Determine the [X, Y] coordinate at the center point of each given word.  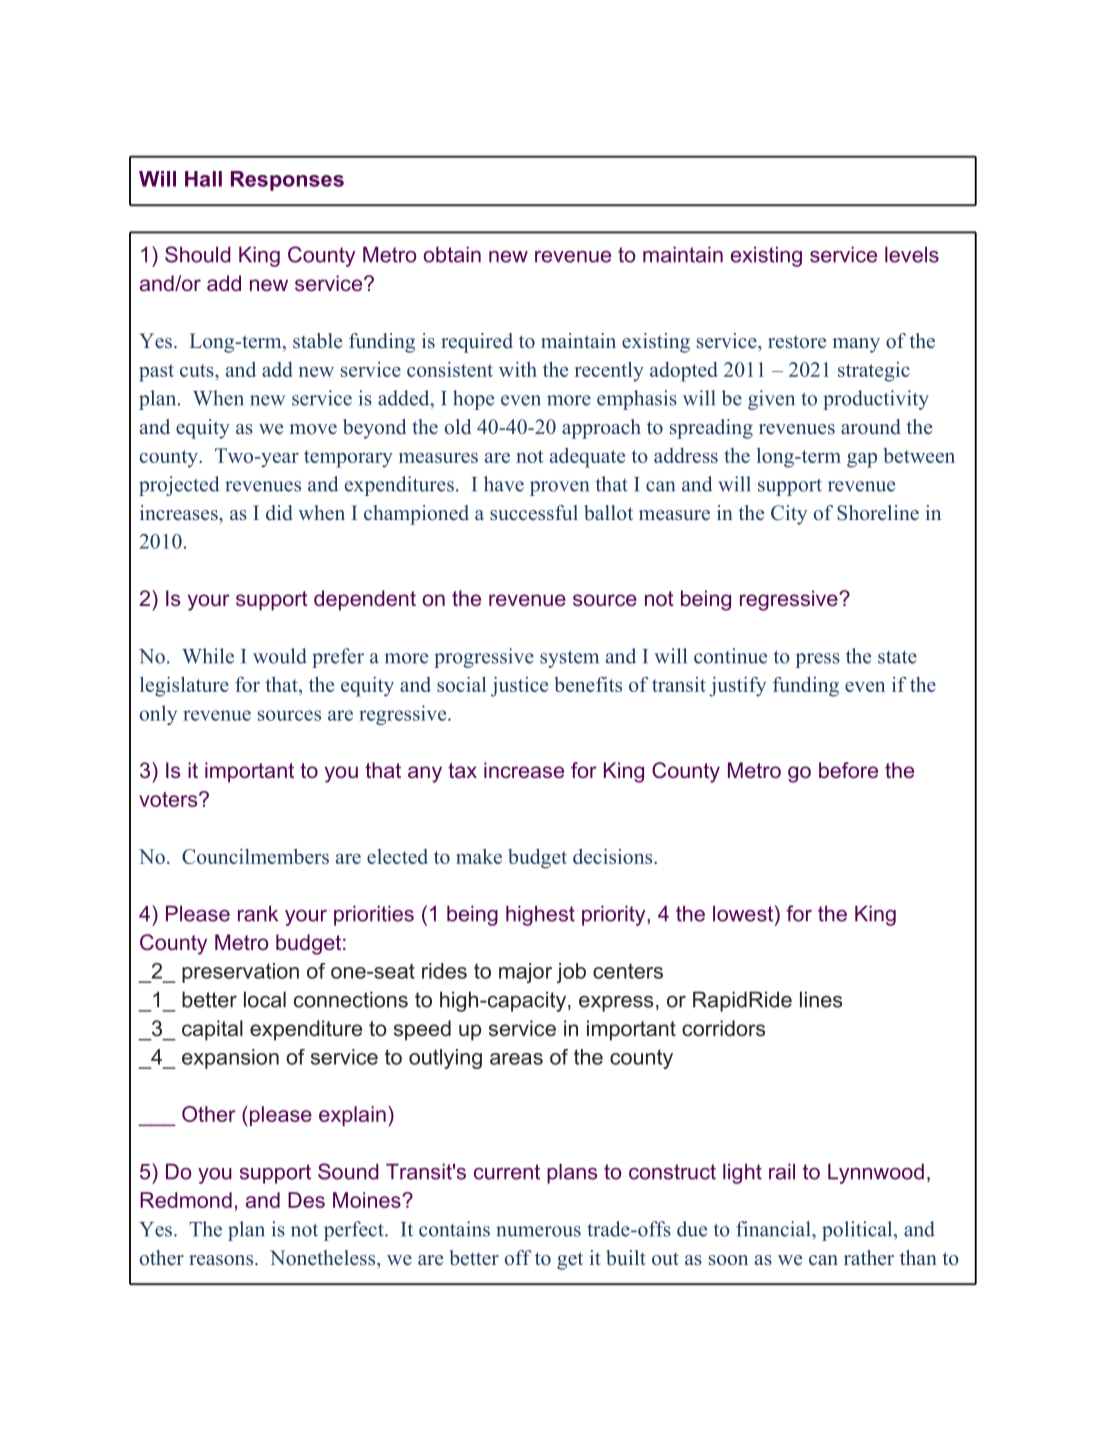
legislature [184, 687]
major [525, 973]
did [279, 513]
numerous [538, 1231]
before [848, 770]
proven [559, 488]
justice [519, 686]
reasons [222, 1260]
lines [821, 999]
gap [862, 460]
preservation [240, 973]
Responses [287, 181]
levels [912, 254]
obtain [452, 254]
